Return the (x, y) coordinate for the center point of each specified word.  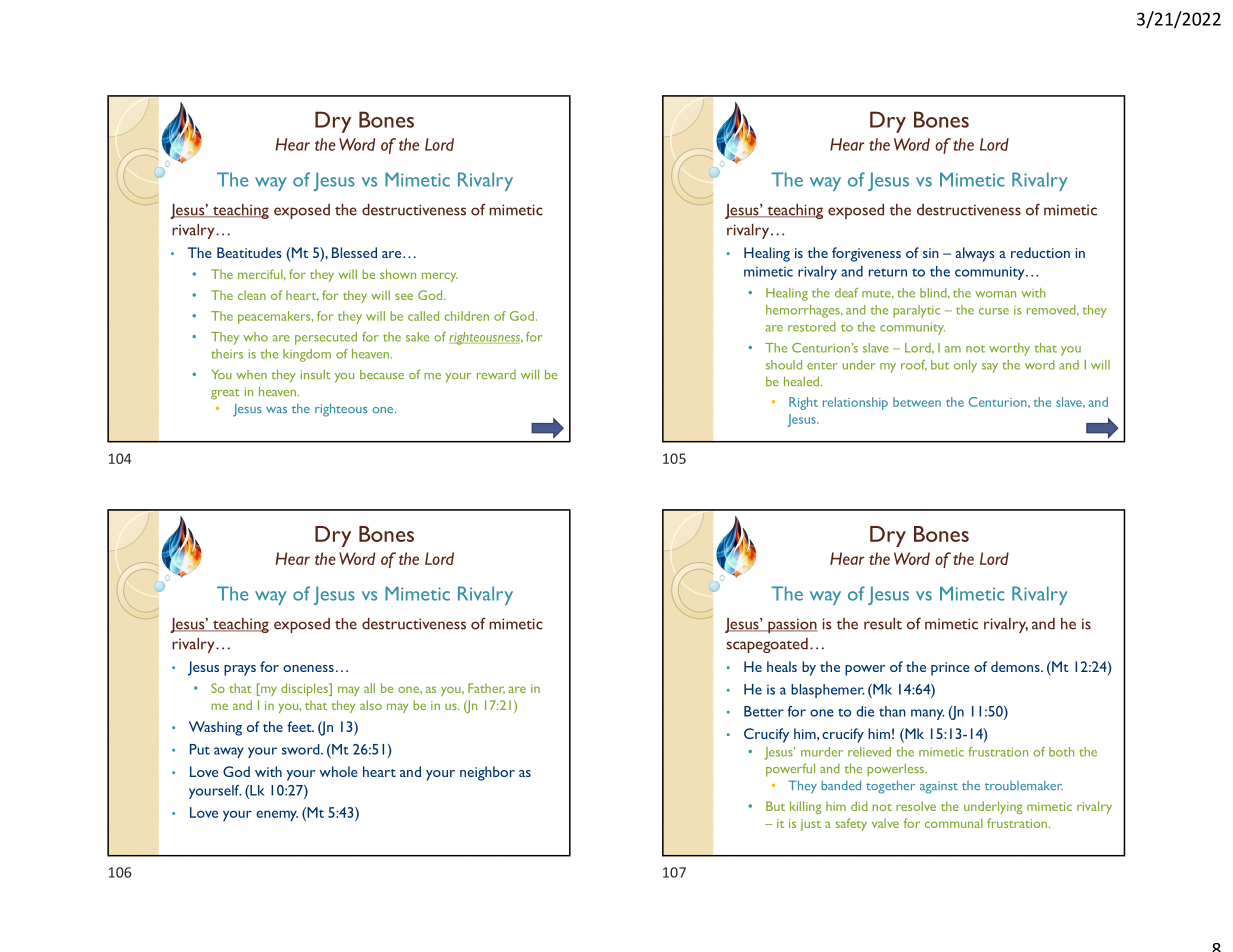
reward (496, 374)
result (883, 624)
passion (791, 625)
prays (240, 670)
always (975, 254)
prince (950, 669)
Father (486, 688)
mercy (440, 277)
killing (806, 807)
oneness (308, 668)
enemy (277, 816)
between (917, 402)
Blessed (354, 252)
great (225, 394)
